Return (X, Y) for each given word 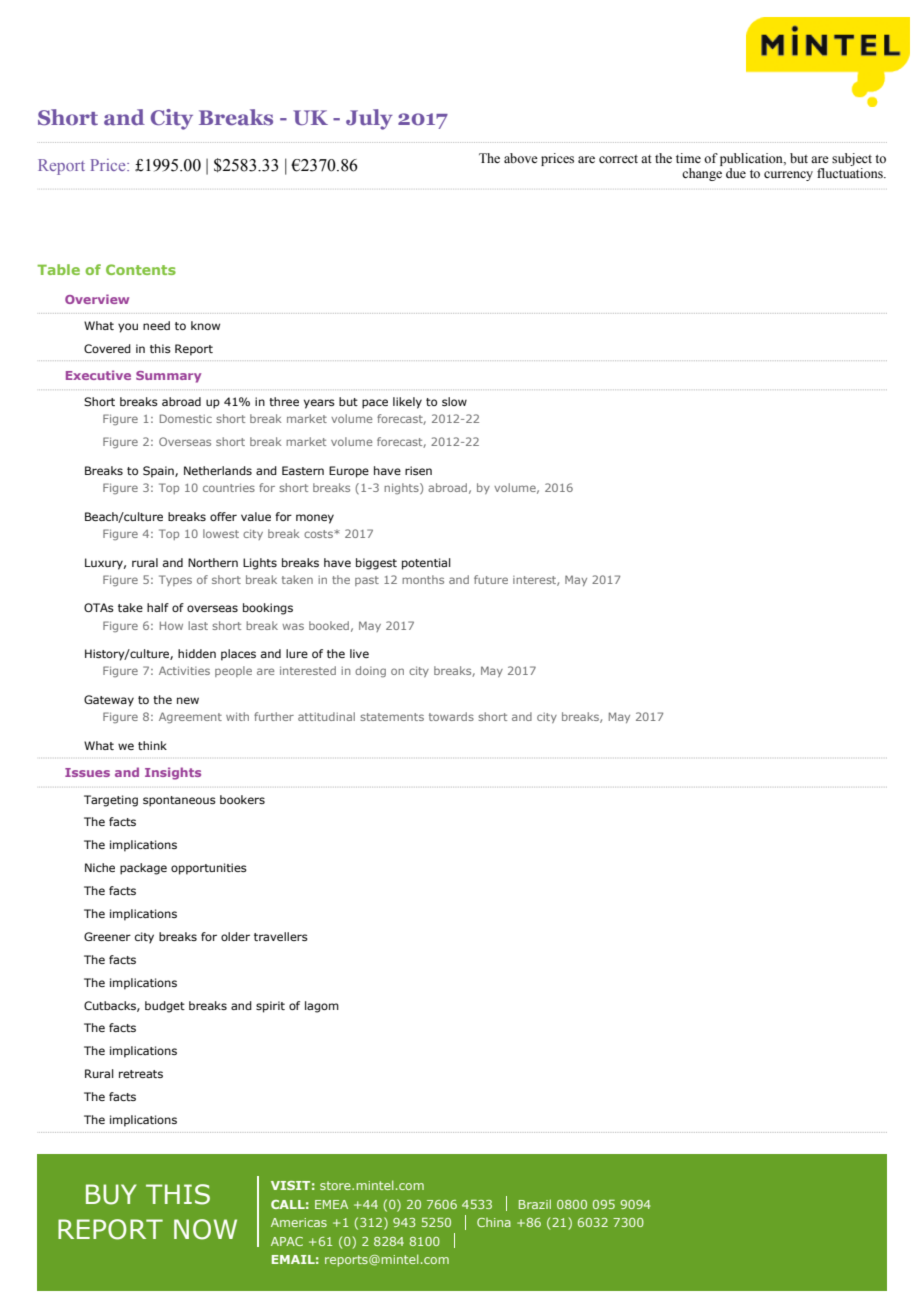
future (491, 579)
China (494, 1222)
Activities (184, 670)
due (736, 173)
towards (451, 716)
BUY (111, 1194)
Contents (141, 269)
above (521, 158)
